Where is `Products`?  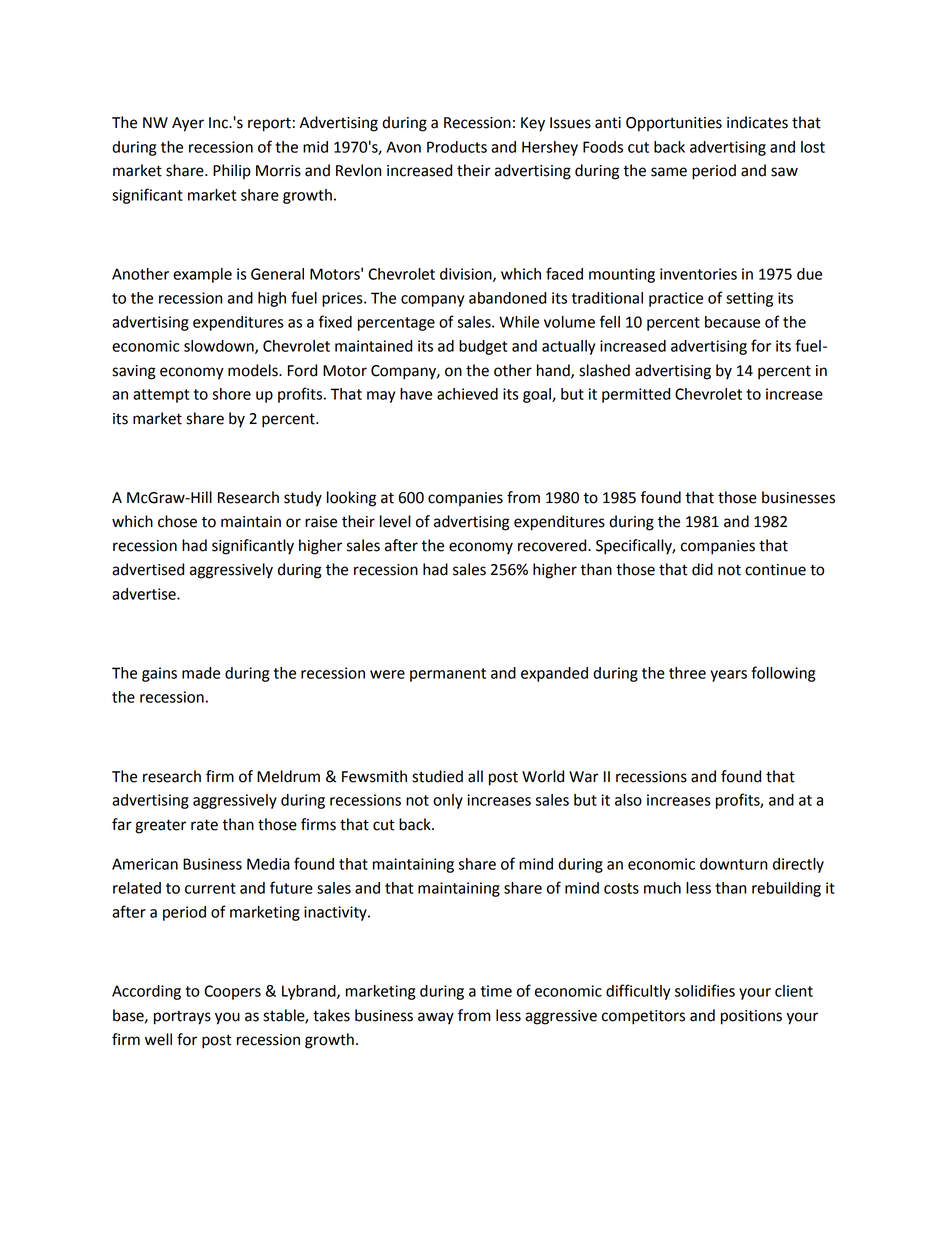 Products is located at coordinates (457, 147).
